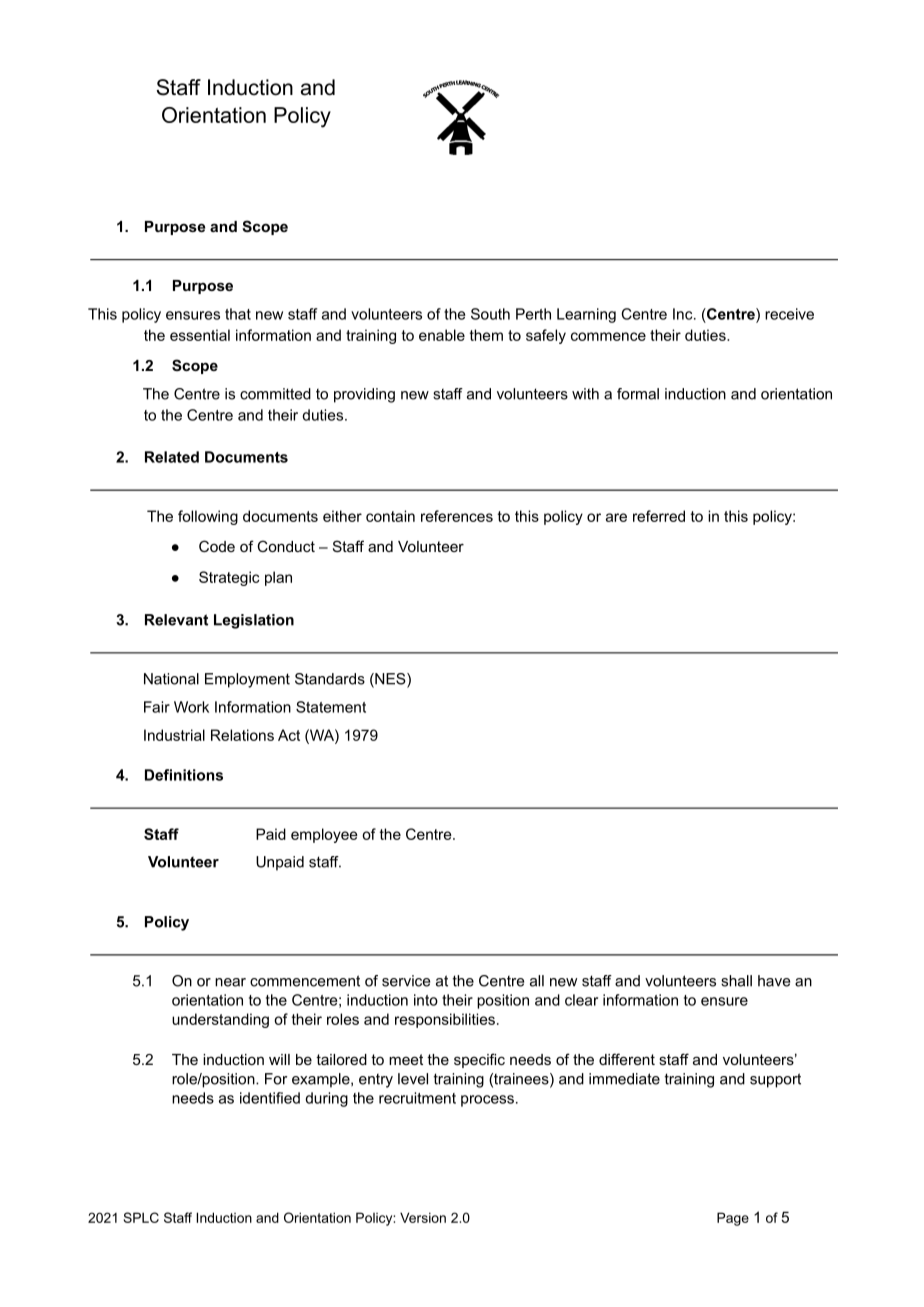 This document has height=1307, width=924. What do you see at coordinates (457, 516) in the document?
I see `references` at bounding box center [457, 516].
